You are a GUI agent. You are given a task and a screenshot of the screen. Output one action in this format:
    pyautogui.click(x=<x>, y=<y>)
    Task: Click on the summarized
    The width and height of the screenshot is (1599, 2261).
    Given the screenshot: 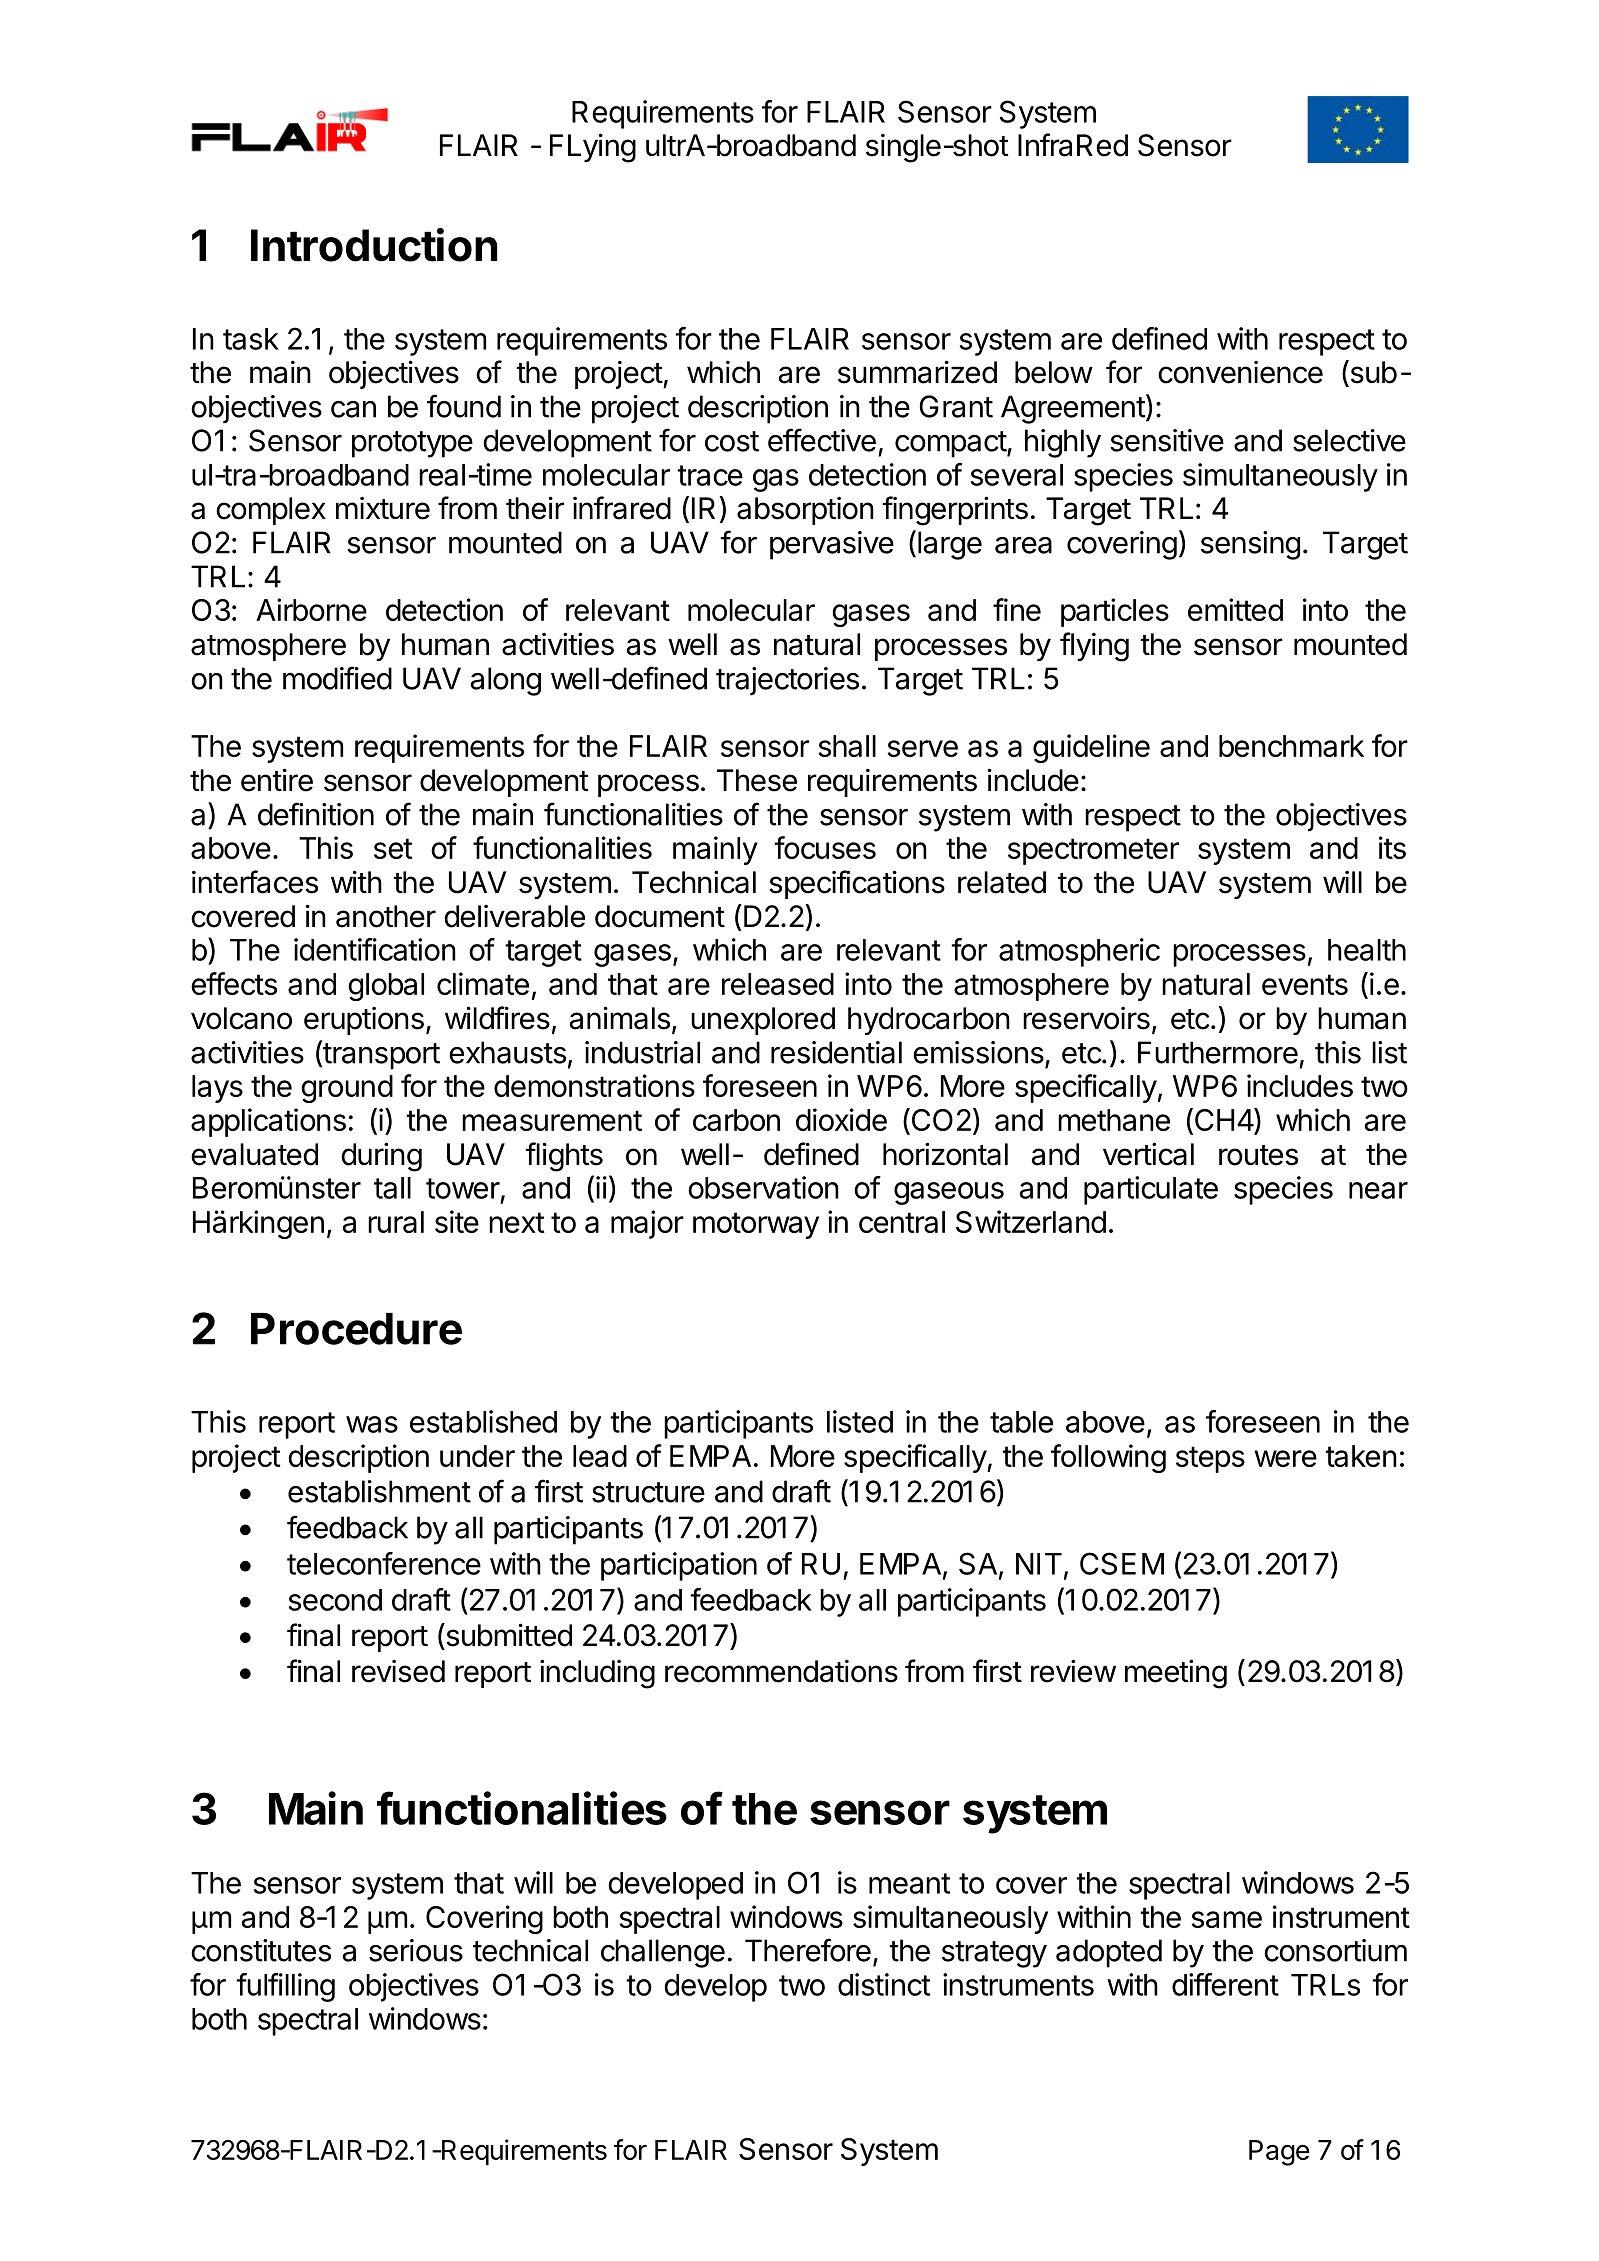 What is the action you would take?
    pyautogui.click(x=917, y=372)
